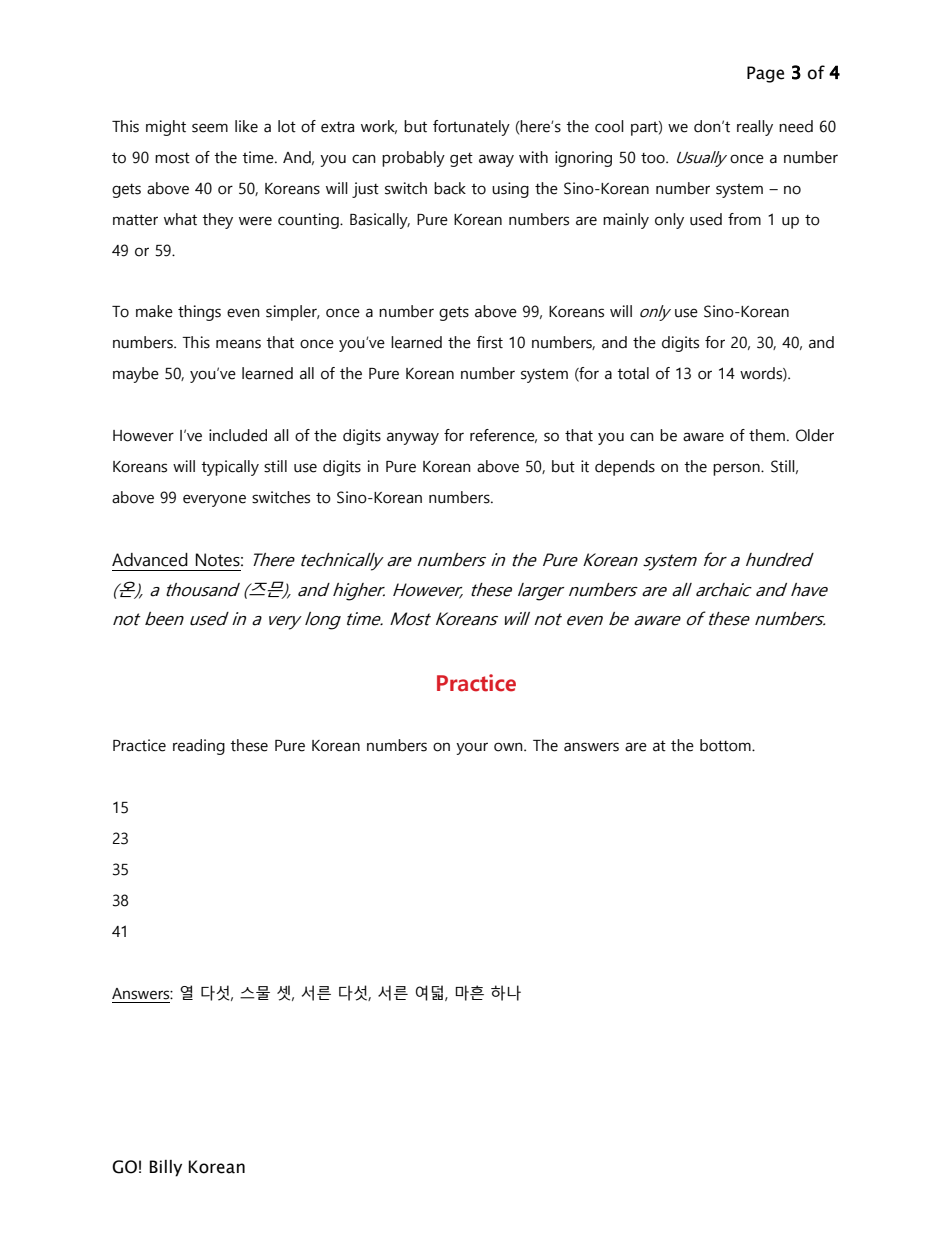 This screenshot has height=1233, width=952. What do you see at coordinates (471, 128) in the screenshot?
I see `fortunately` at bounding box center [471, 128].
